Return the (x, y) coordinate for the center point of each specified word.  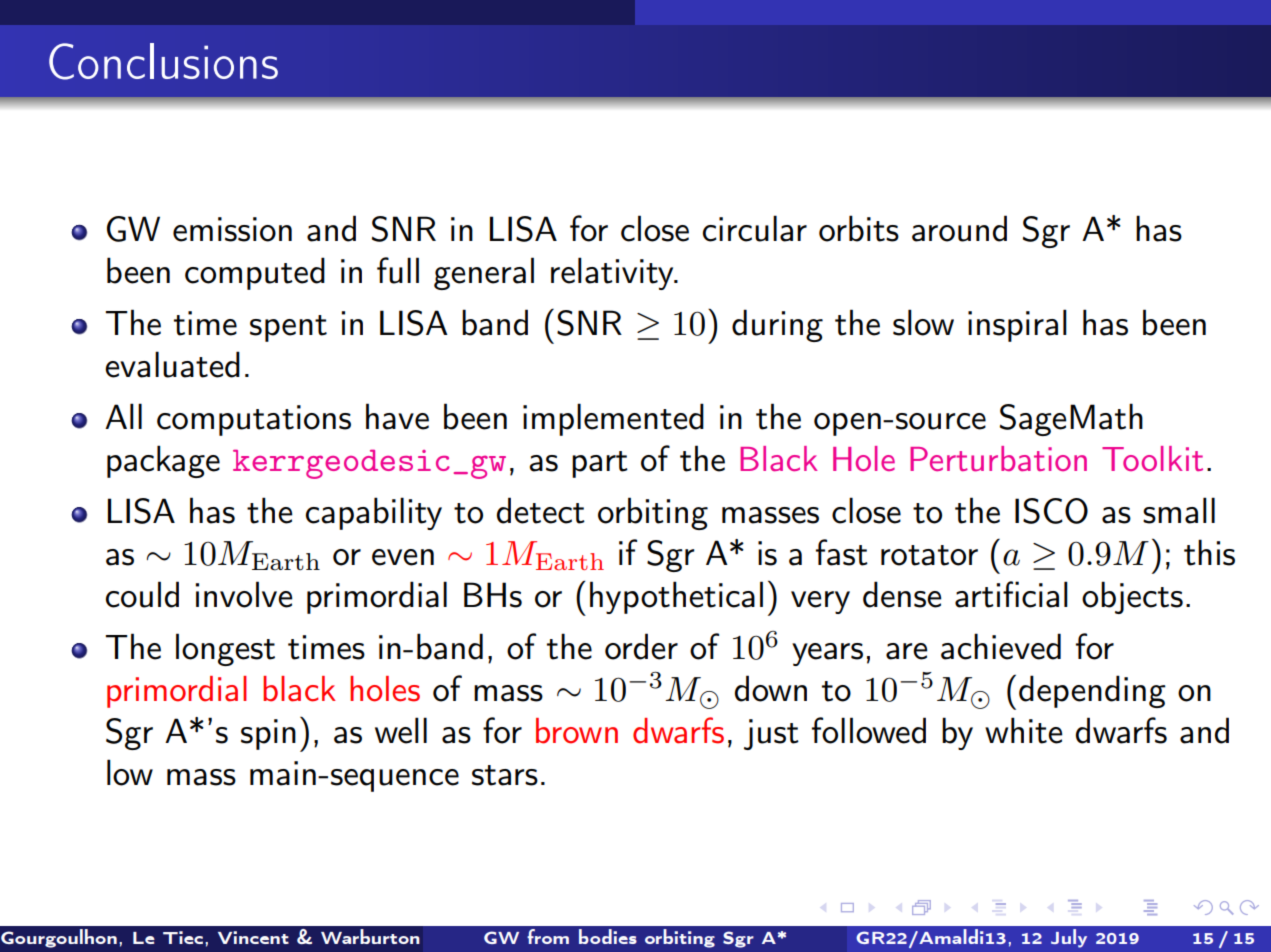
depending (1092, 691)
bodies (608, 936)
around (959, 228)
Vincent (253, 937)
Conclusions (163, 61)
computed (255, 273)
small (1179, 510)
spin (268, 734)
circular (755, 228)
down (771, 688)
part (600, 464)
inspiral (1017, 325)
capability (374, 513)
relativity (613, 273)
